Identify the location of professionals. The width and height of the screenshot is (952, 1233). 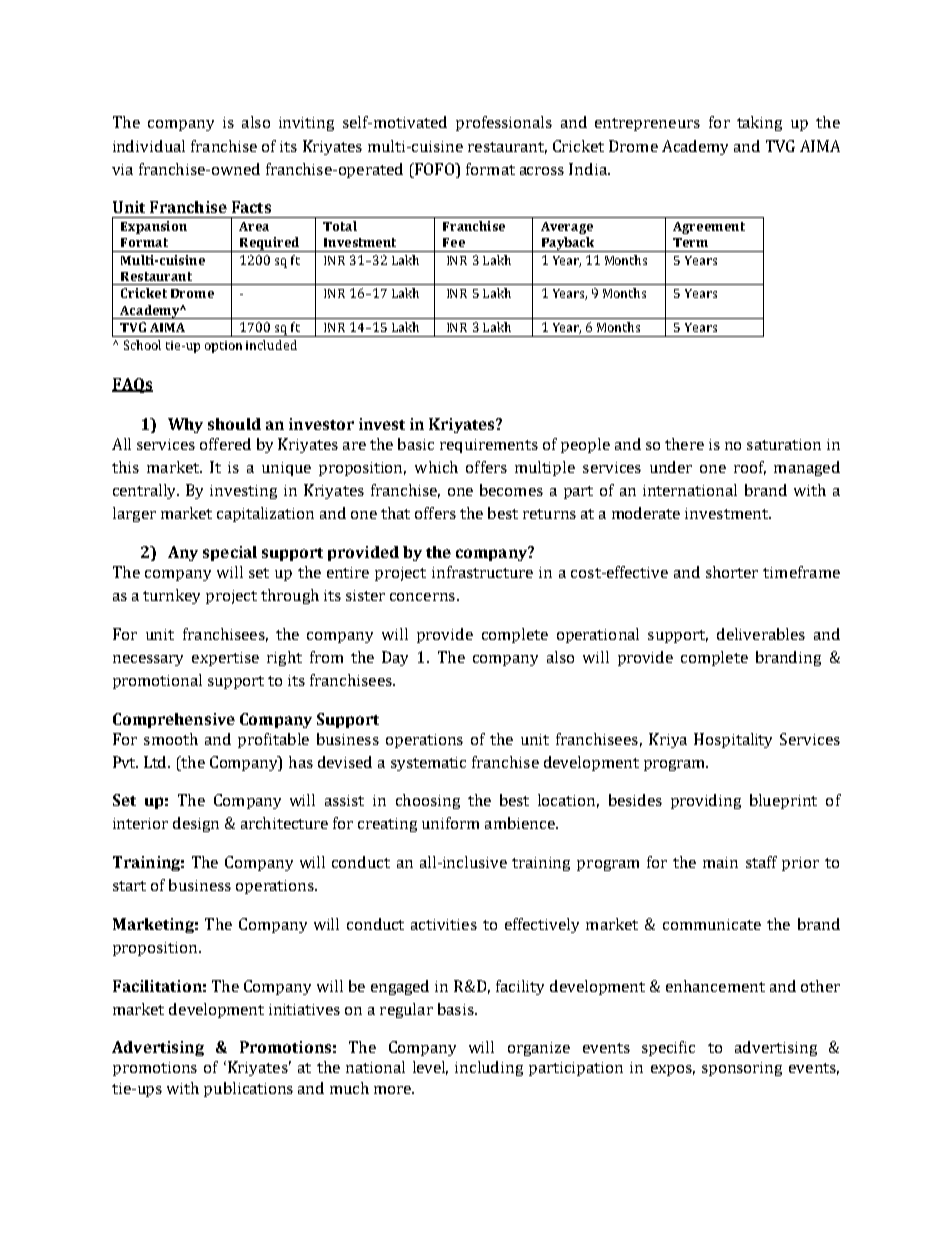
(504, 123).
